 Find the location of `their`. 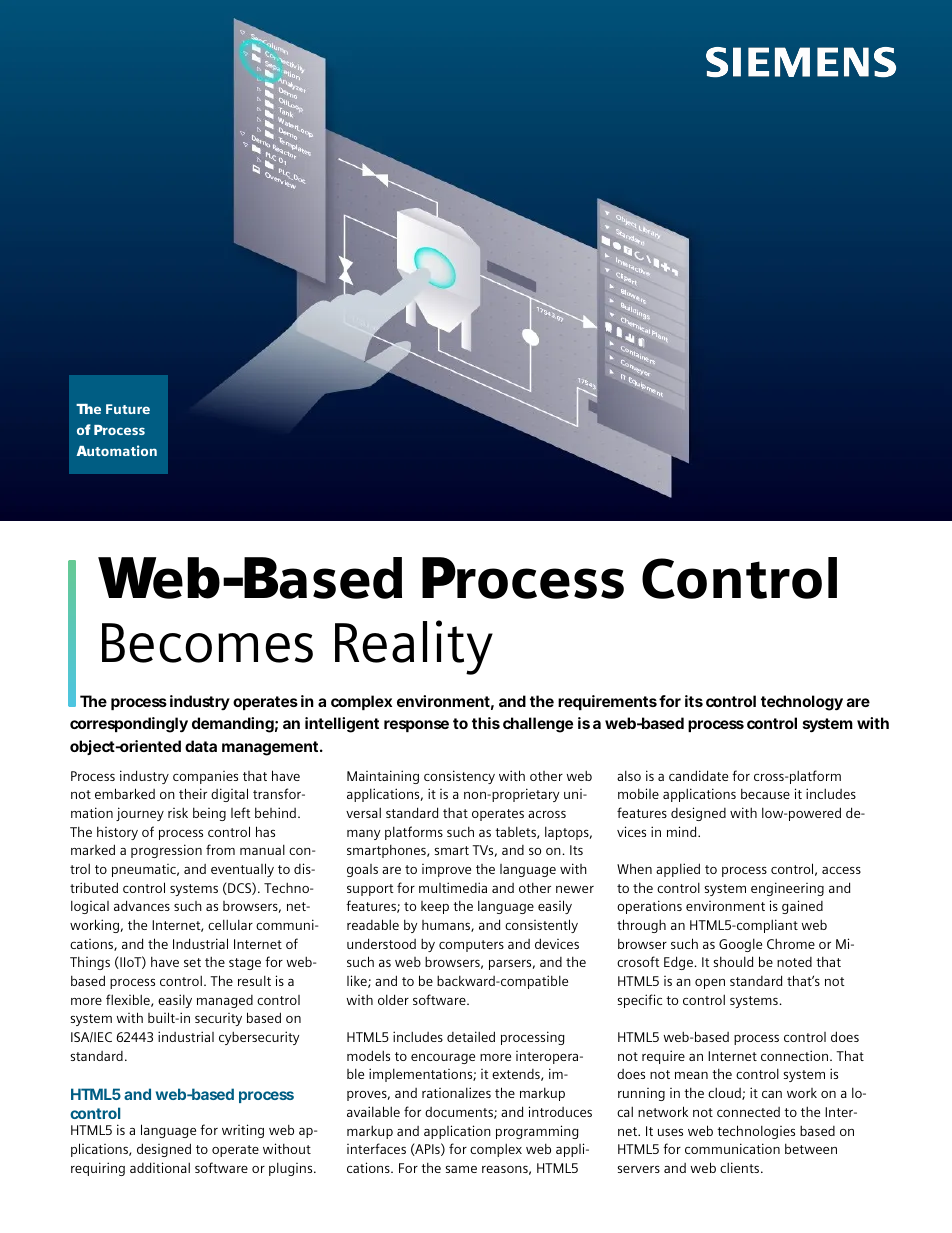

their is located at coordinates (193, 793).
